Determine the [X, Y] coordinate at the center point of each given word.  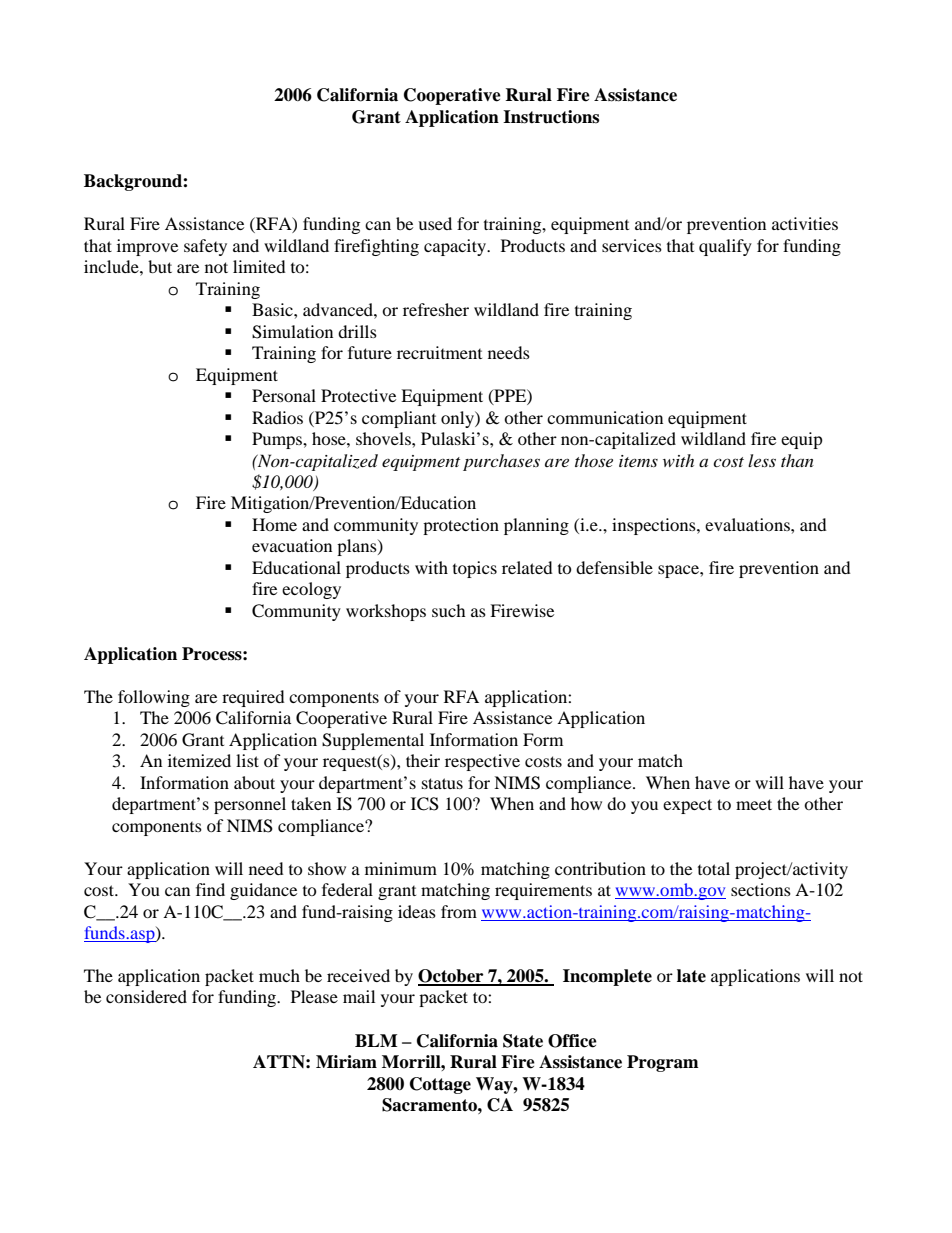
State [523, 1041]
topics [475, 569]
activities [805, 223]
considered [146, 996]
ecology [311, 590]
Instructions [551, 117]
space [679, 571]
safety [205, 247]
